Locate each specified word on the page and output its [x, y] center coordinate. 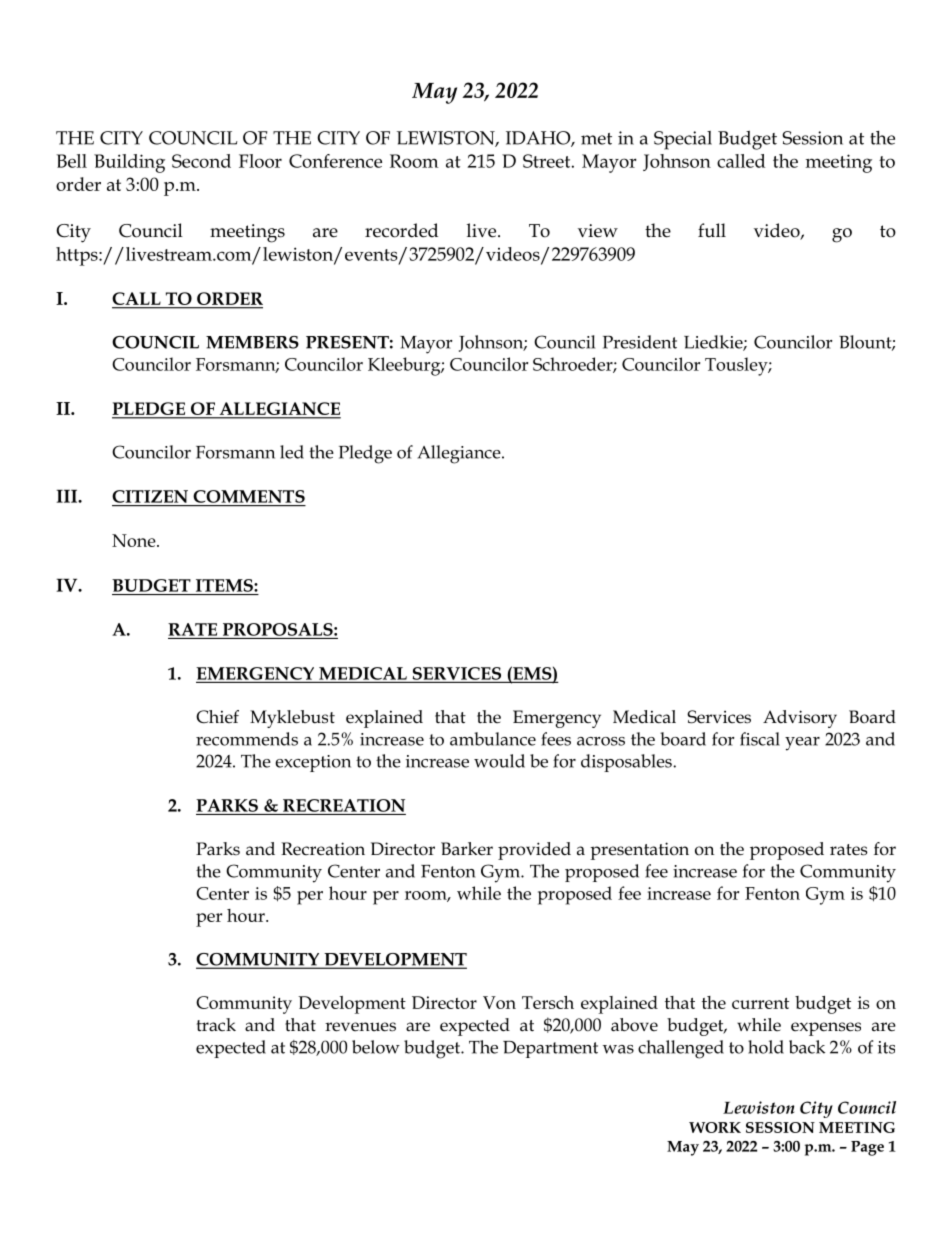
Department [550, 1049]
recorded [401, 230]
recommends [247, 739]
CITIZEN [150, 496]
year [802, 744]
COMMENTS [249, 496]
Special [683, 140]
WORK [715, 1127]
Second [201, 161]
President [640, 342]
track [216, 1025]
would [499, 761]
